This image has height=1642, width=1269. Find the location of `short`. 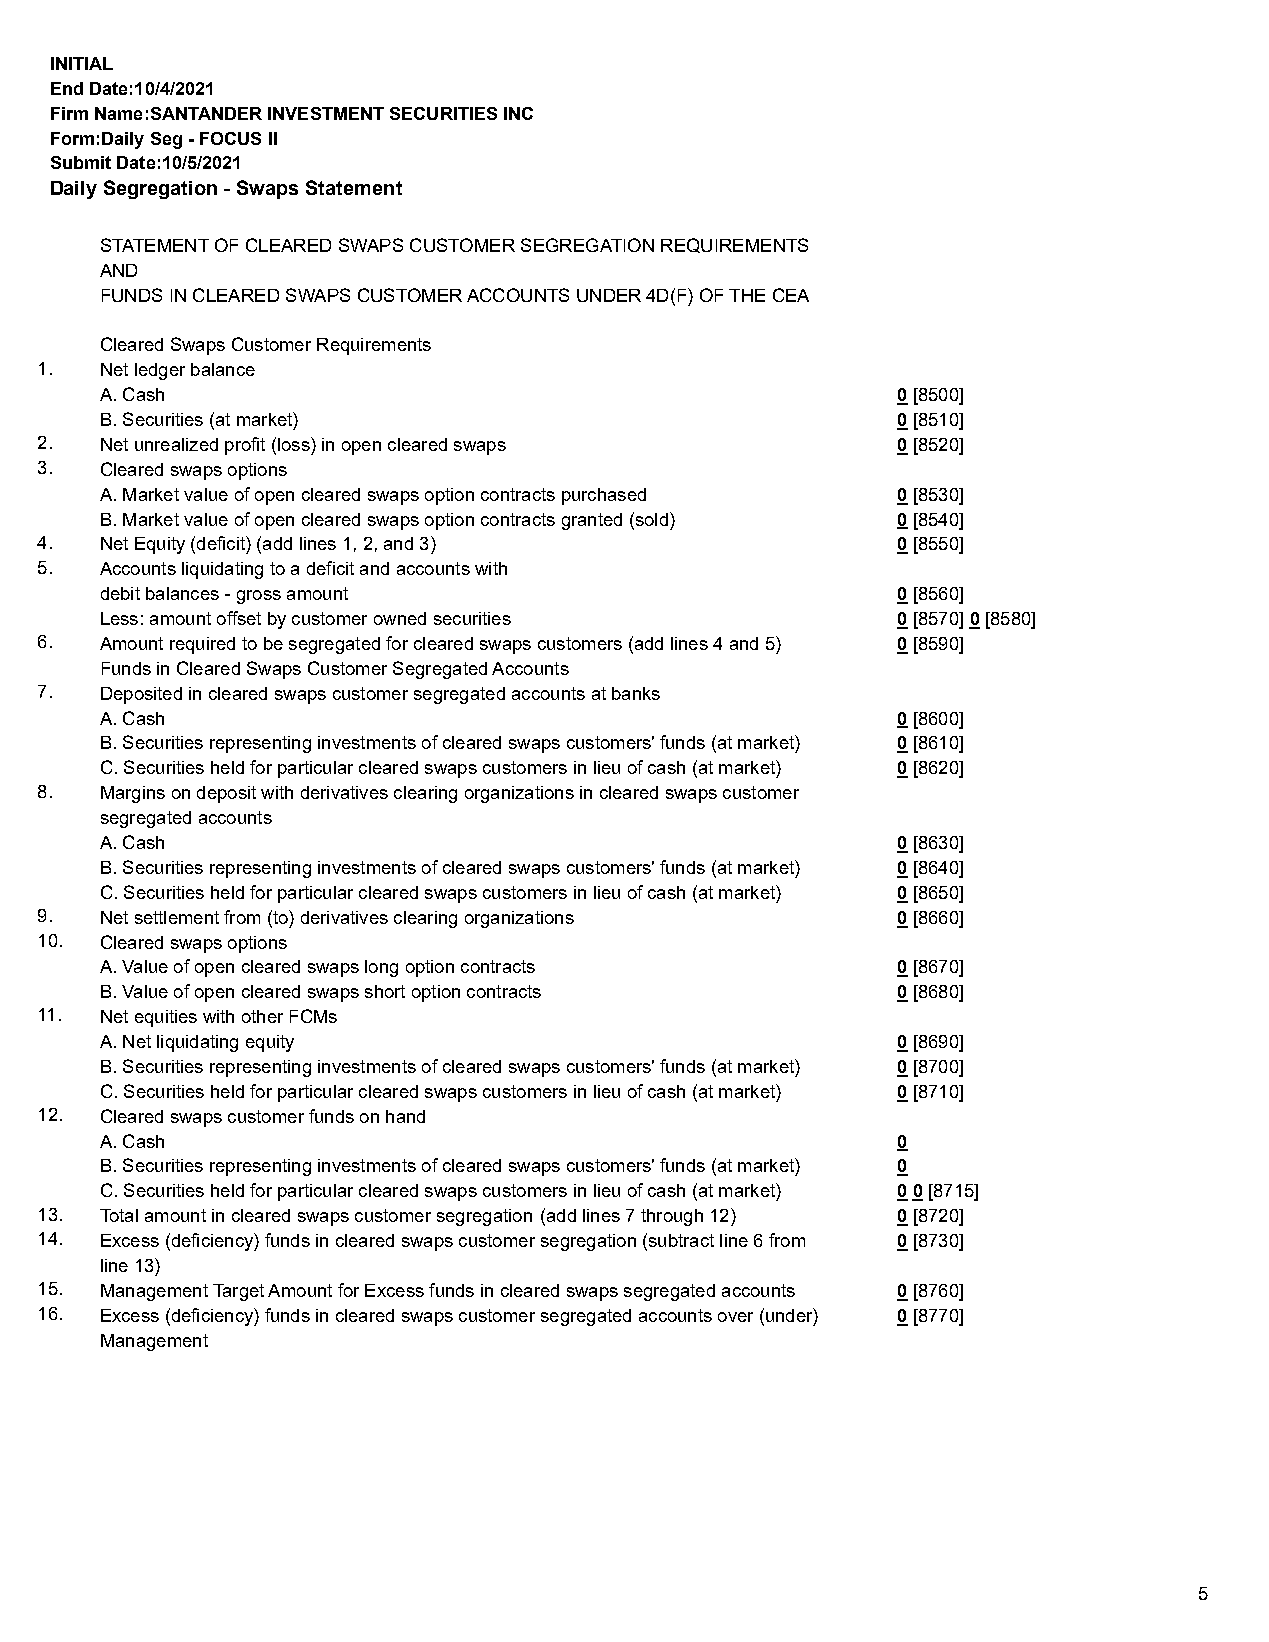

short is located at coordinates (385, 991).
